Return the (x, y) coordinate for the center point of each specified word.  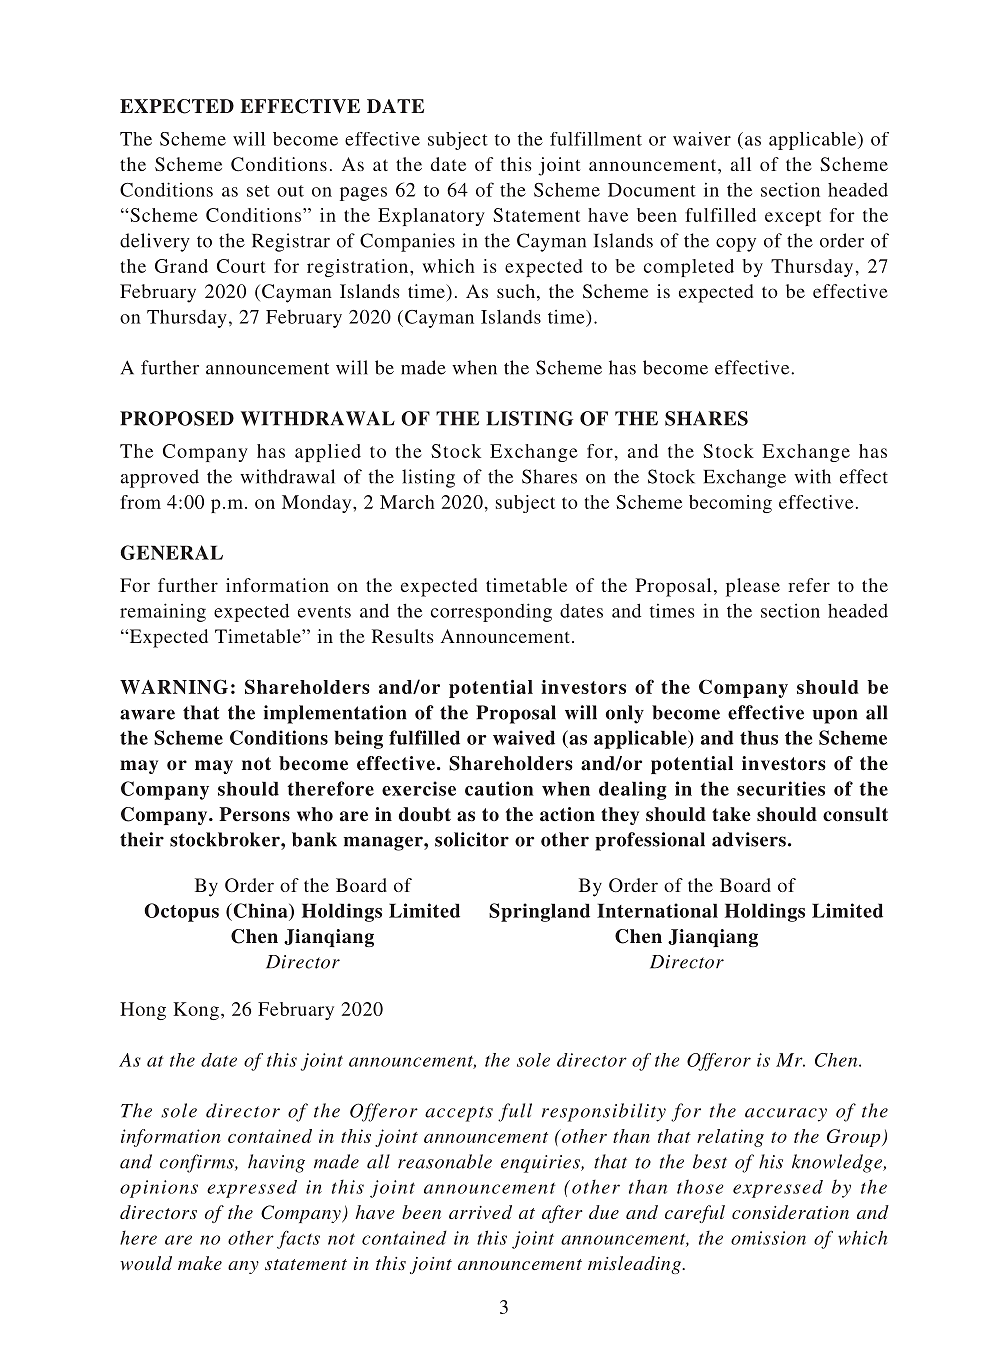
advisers (749, 839)
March (407, 502)
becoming (730, 504)
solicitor (472, 839)
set (258, 191)
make (200, 1263)
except (793, 218)
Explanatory (431, 217)
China (260, 910)
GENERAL (171, 552)
